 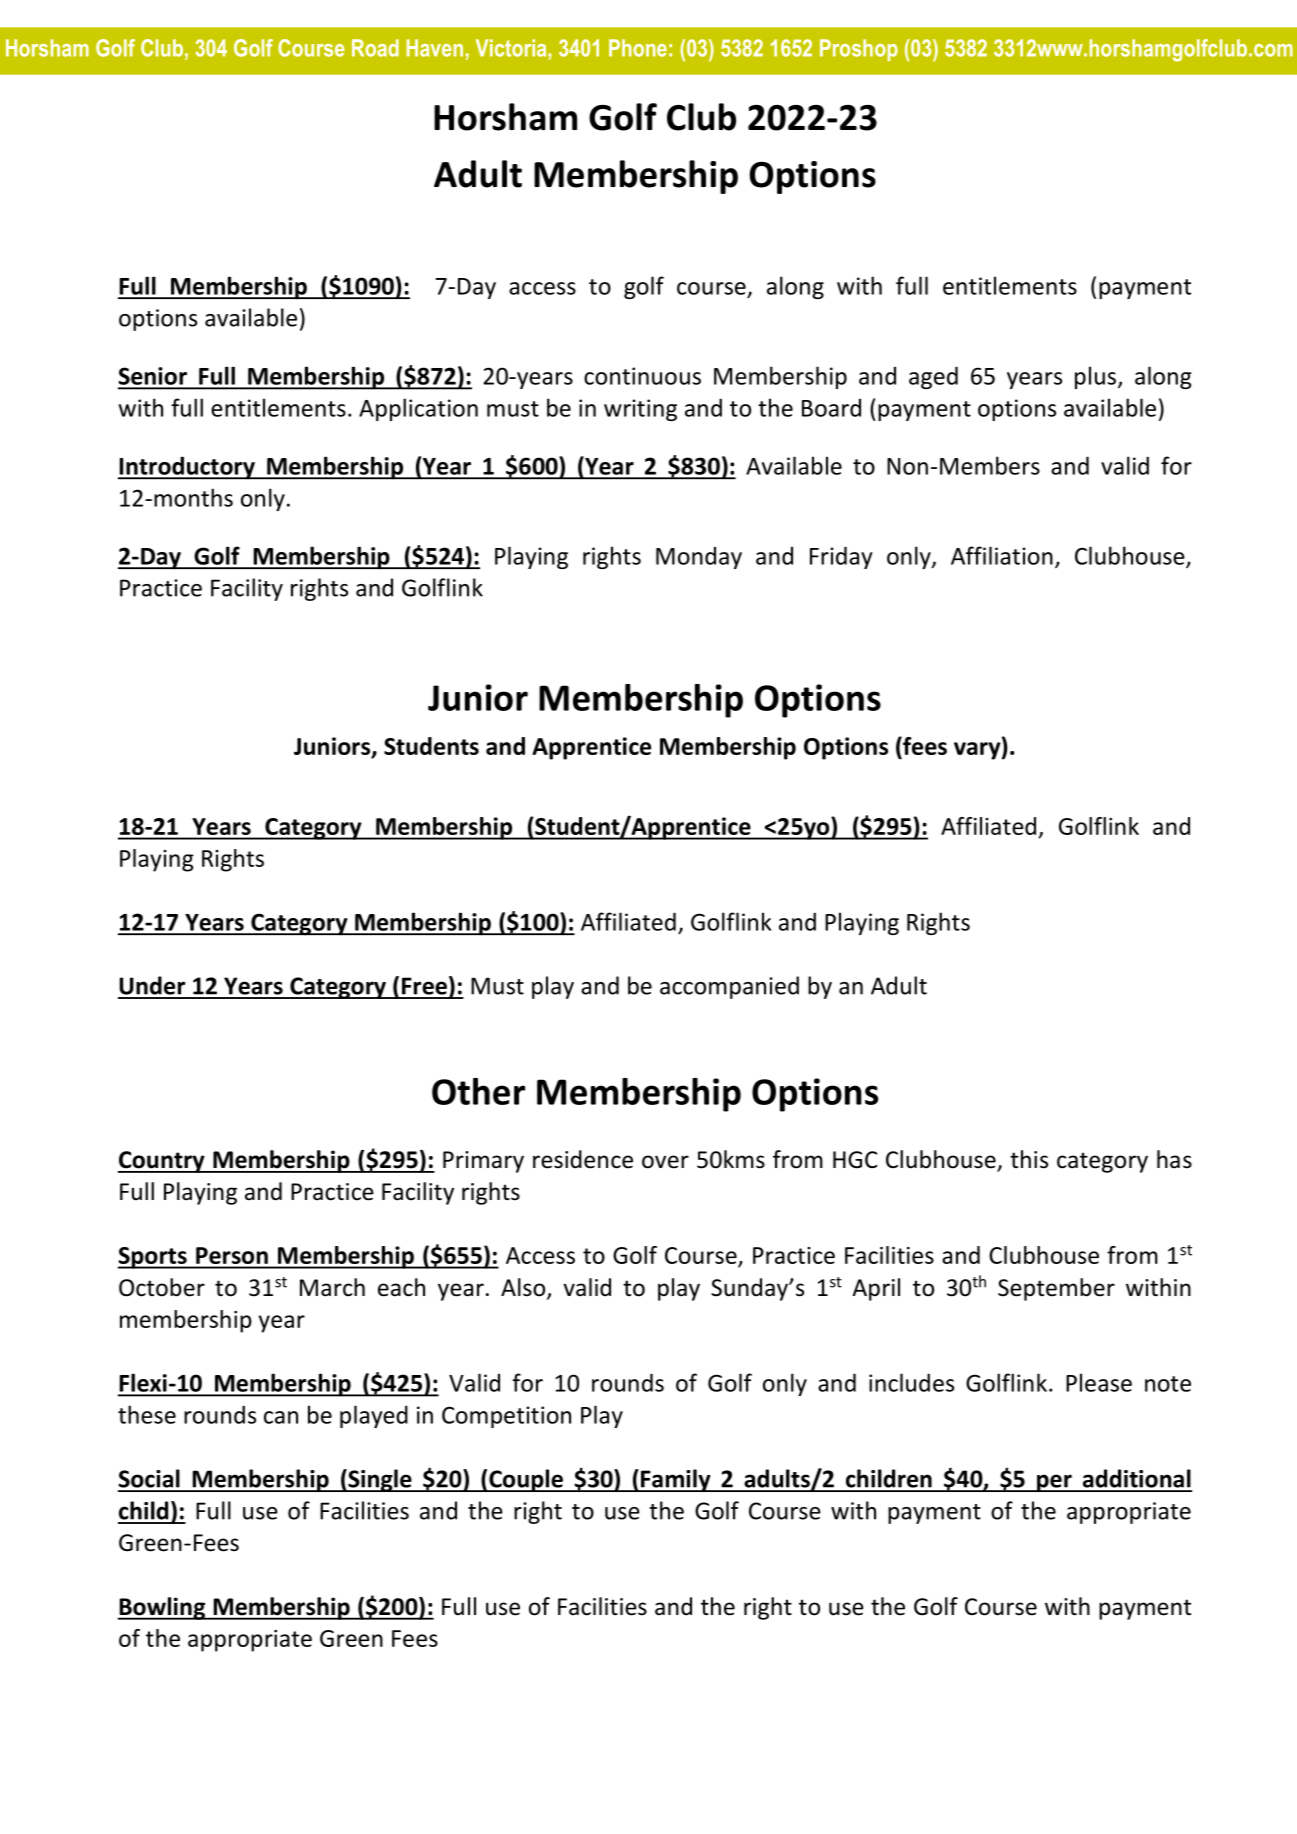 I want to click on over, so click(x=665, y=1162).
